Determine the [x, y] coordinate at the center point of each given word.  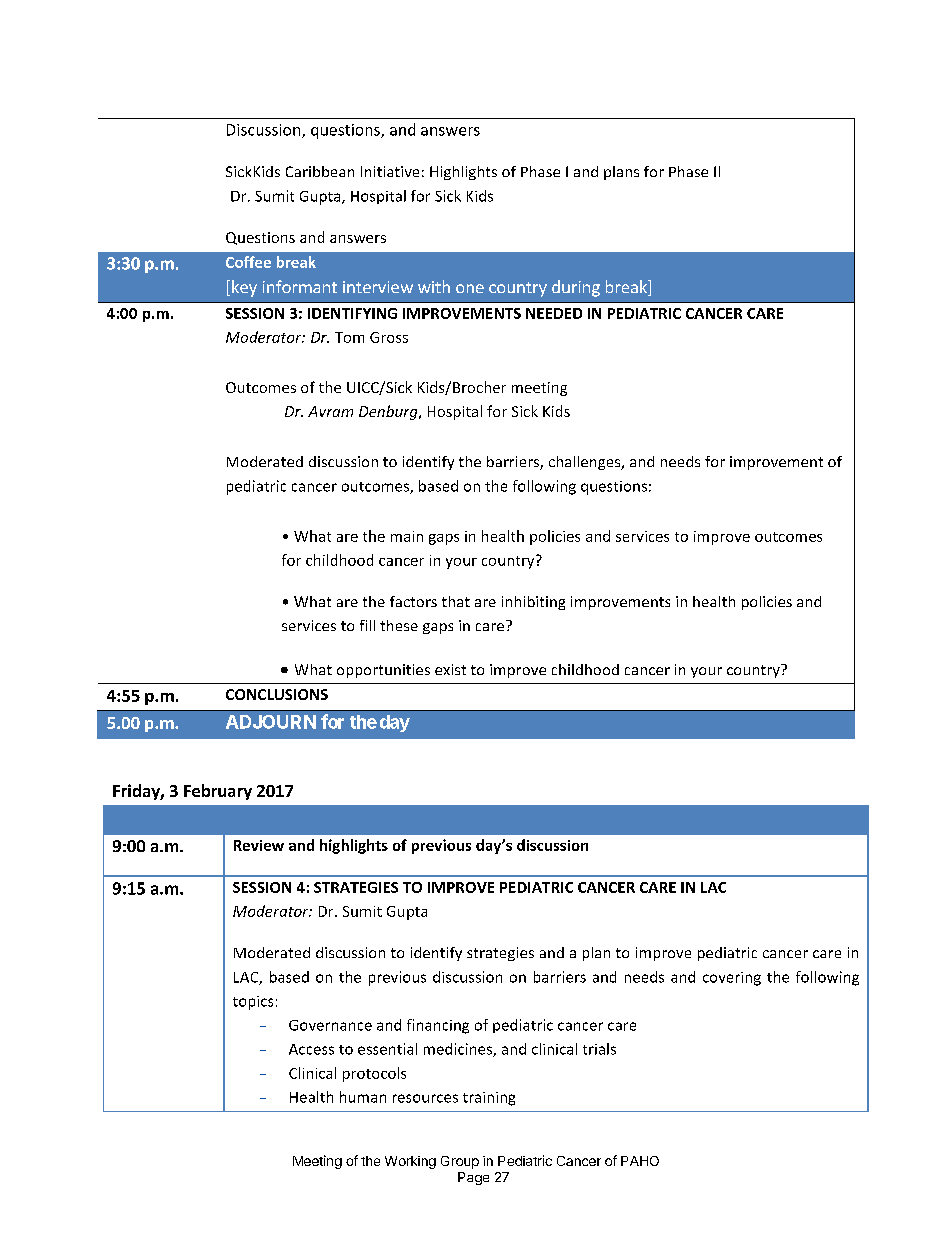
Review [259, 845]
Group [460, 1162]
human [363, 1097]
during [576, 288]
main [407, 536]
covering [732, 979]
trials [599, 1049]
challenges [586, 463]
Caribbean [320, 171]
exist [450, 669]
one [470, 288]
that [456, 601]
